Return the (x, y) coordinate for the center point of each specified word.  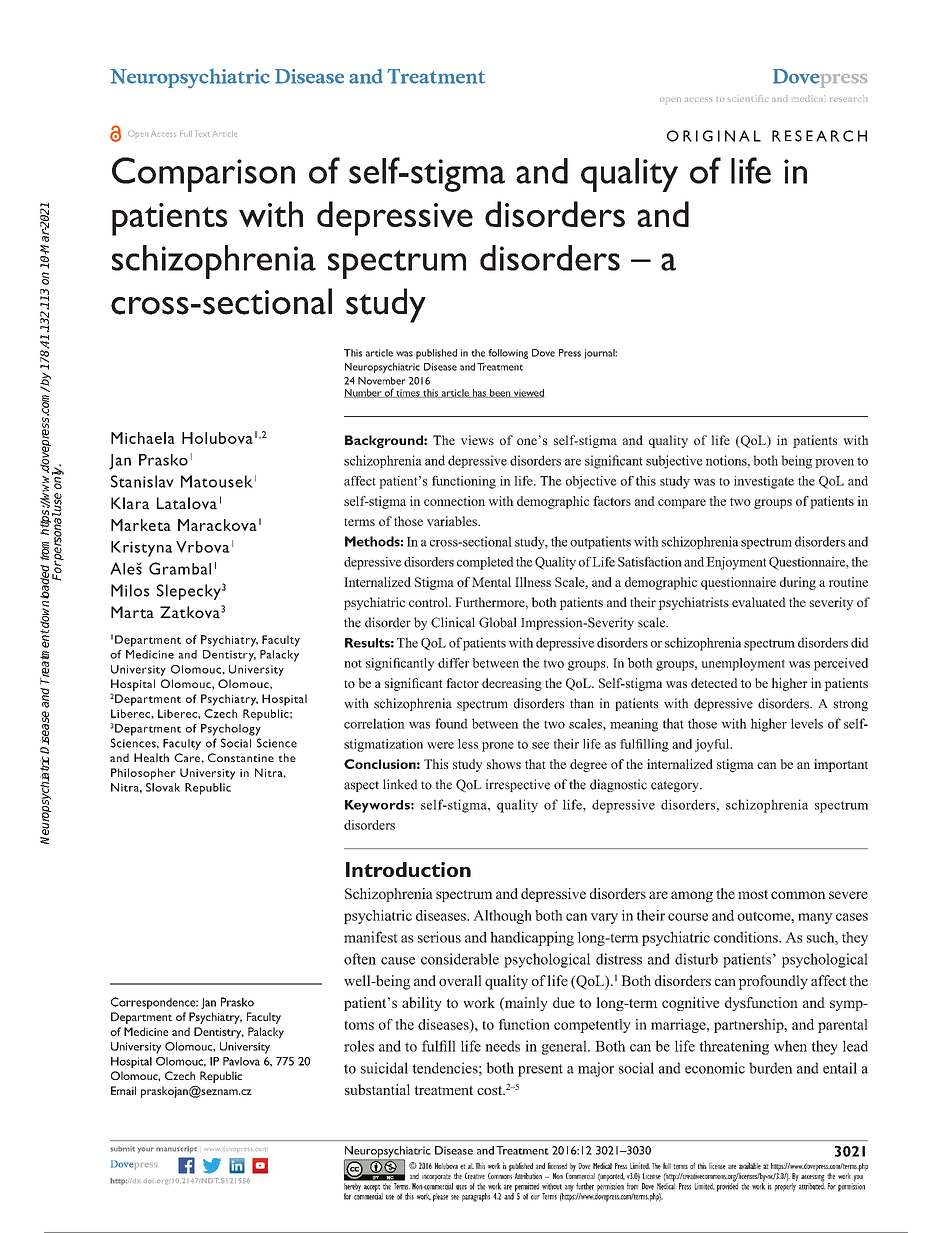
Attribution (528, 1176)
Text (203, 134)
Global (498, 622)
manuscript (176, 1149)
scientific (747, 98)
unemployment (743, 664)
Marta (132, 612)
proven (834, 463)
